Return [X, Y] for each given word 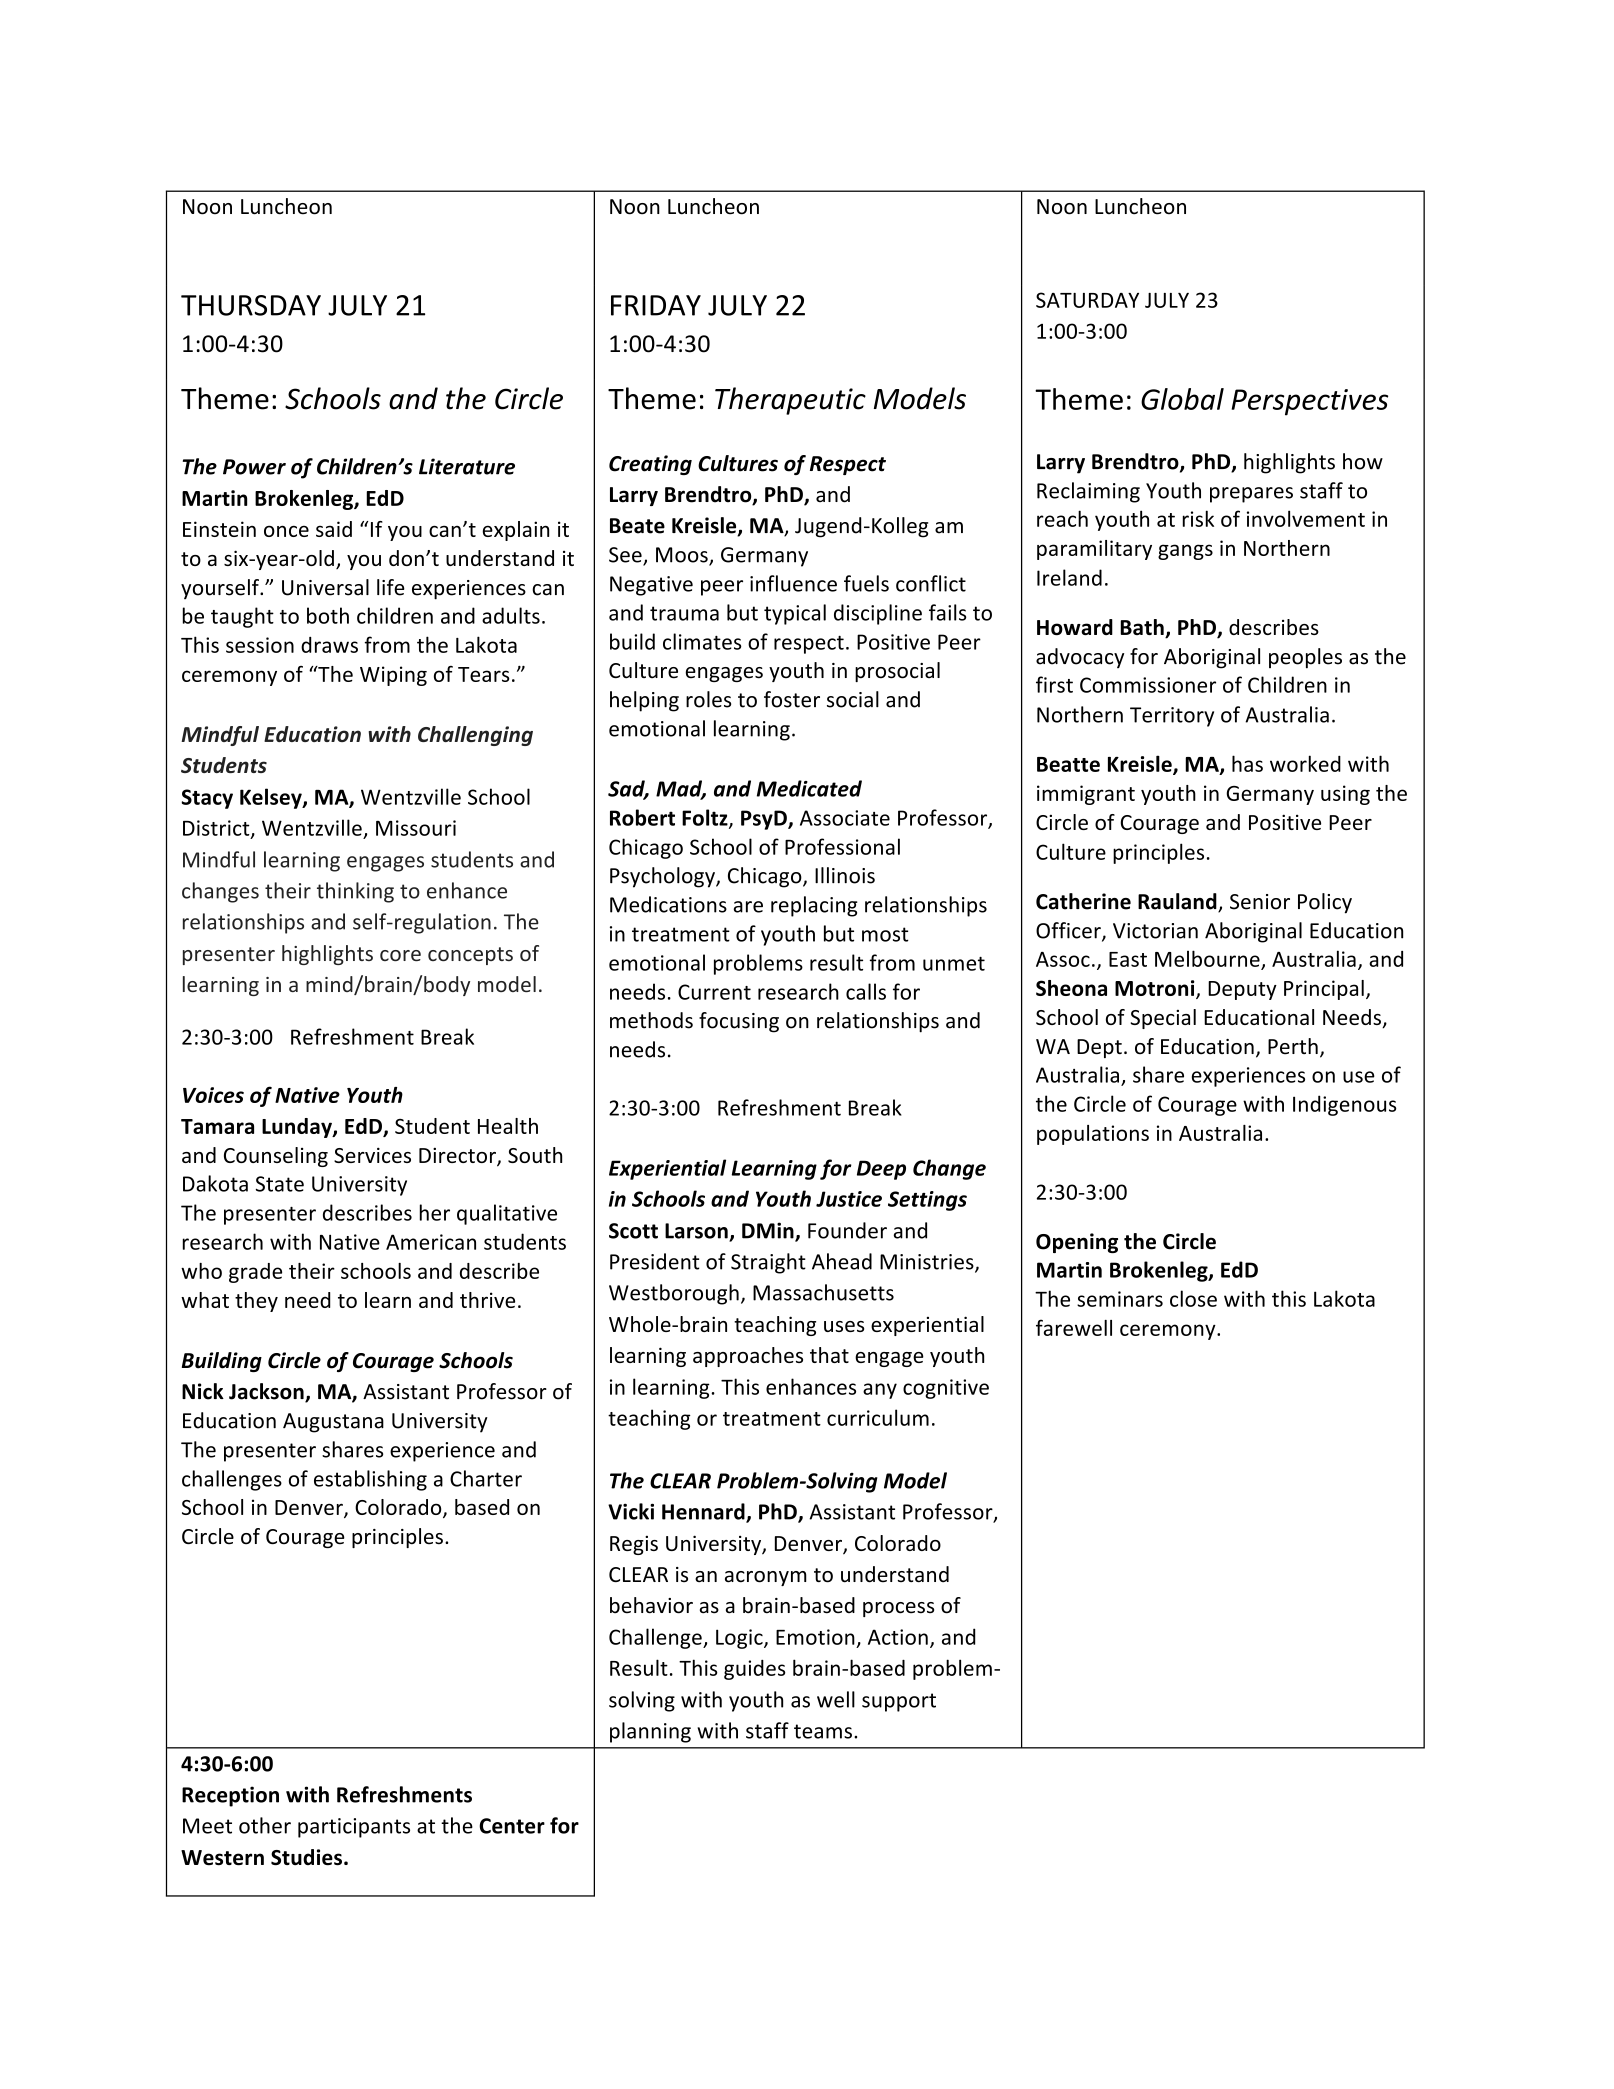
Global [1182, 399]
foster [792, 699]
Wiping [393, 676]
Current [714, 992]
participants [354, 1828]
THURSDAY [251, 305]
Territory [1172, 717]
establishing [370, 1480]
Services [372, 1155]
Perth [1293, 1046]
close [1193, 1298]
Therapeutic [790, 401]
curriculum [878, 1417]
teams [823, 1731]
